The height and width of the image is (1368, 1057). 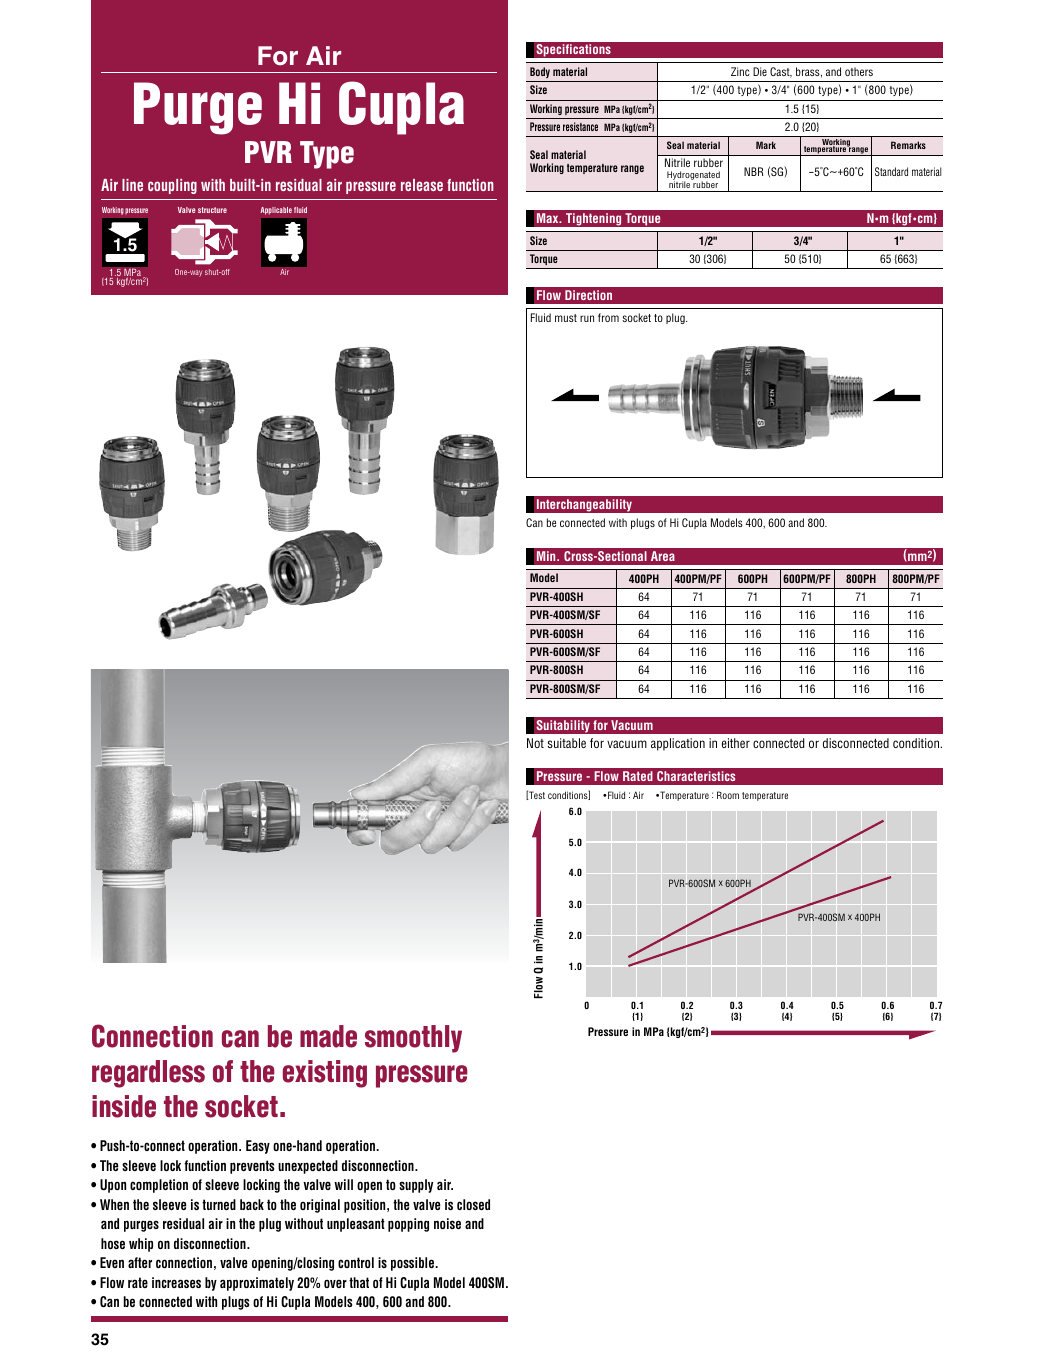 What do you see at coordinates (172, 186) in the image?
I see `COUPLING` at bounding box center [172, 186].
